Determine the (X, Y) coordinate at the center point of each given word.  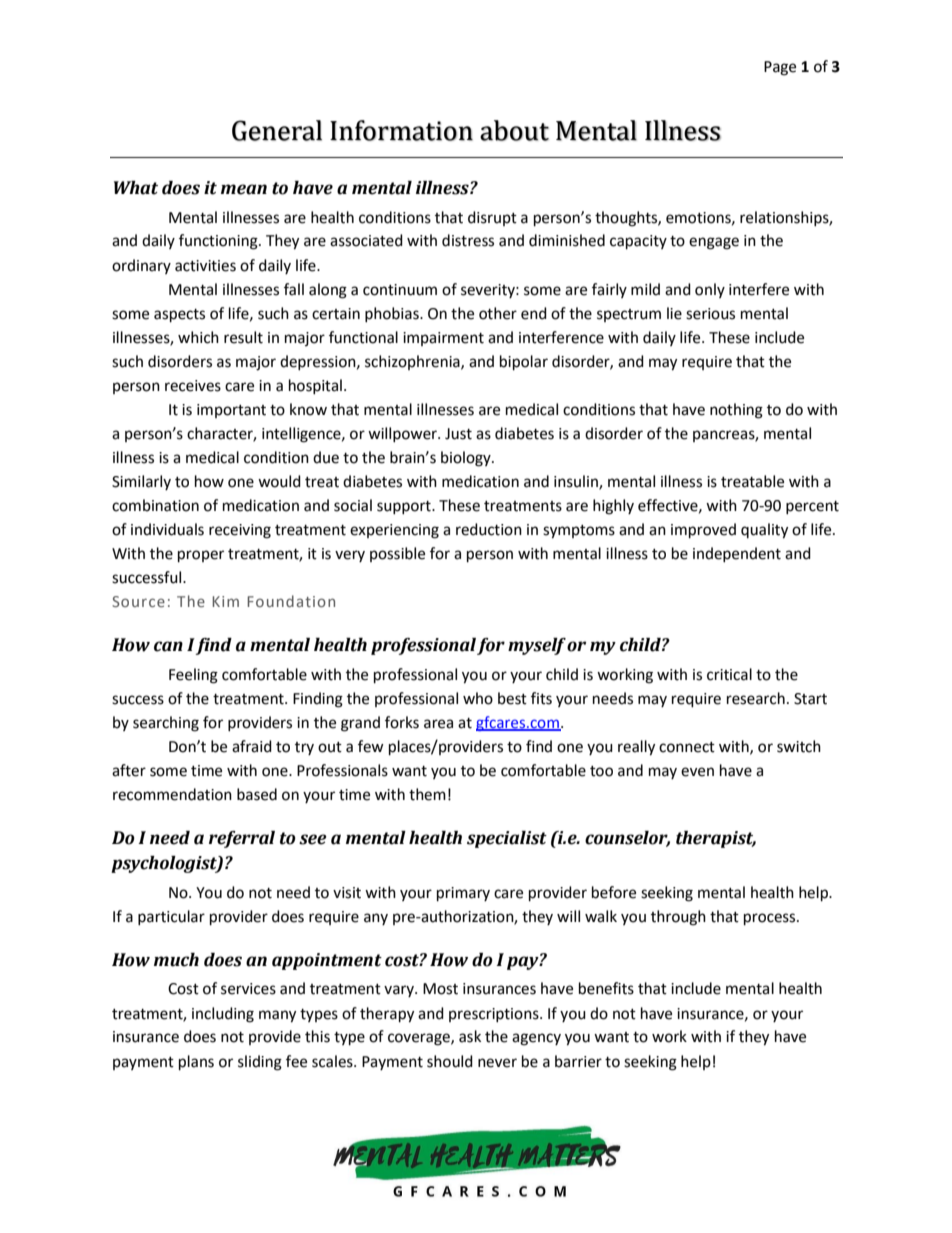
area (438, 724)
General (277, 130)
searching (166, 724)
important (231, 411)
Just (458, 434)
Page (780, 68)
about (514, 130)
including (223, 1015)
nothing (736, 411)
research (756, 698)
